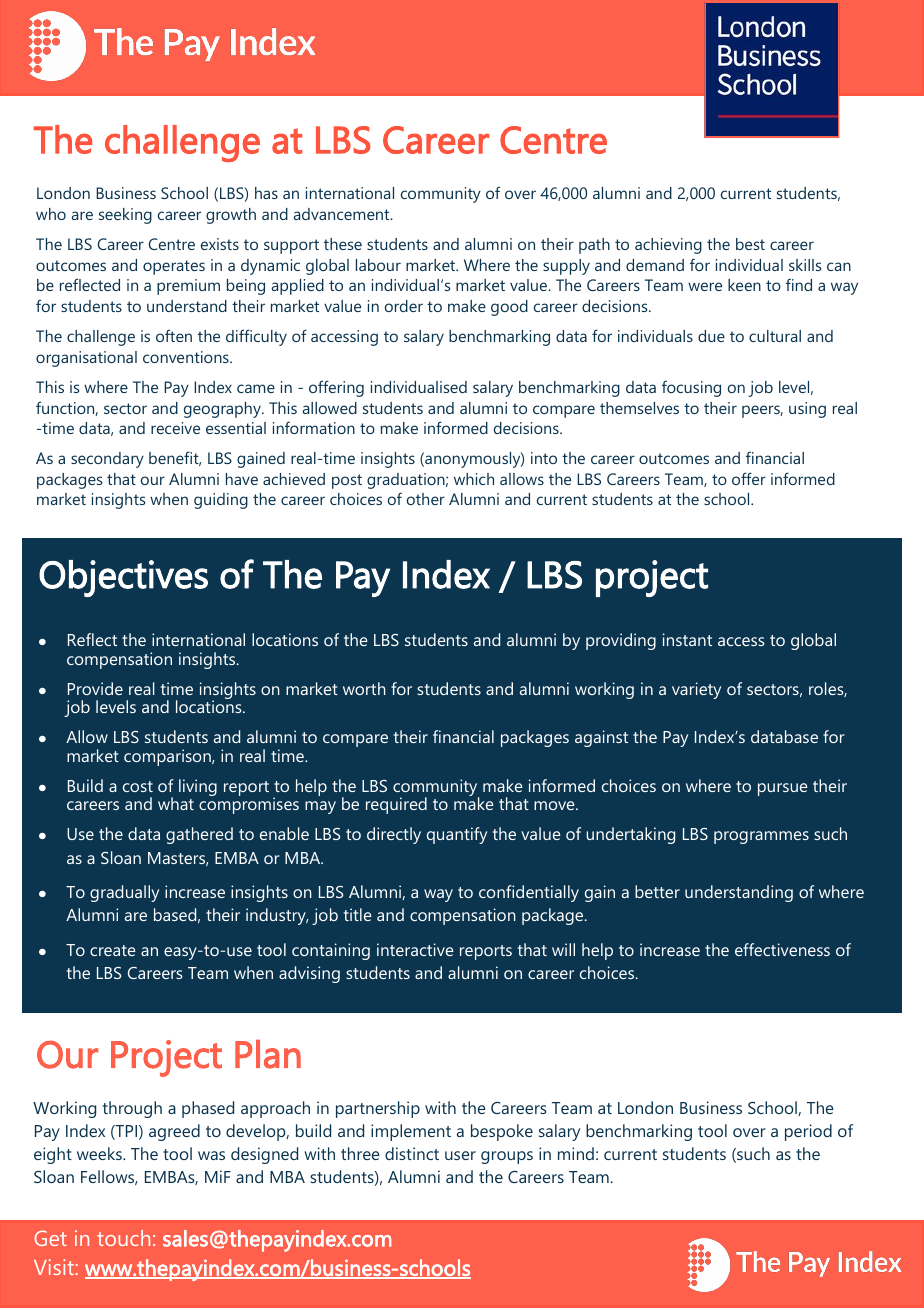 The image size is (924, 1308). I want to click on interactive, so click(415, 949).
